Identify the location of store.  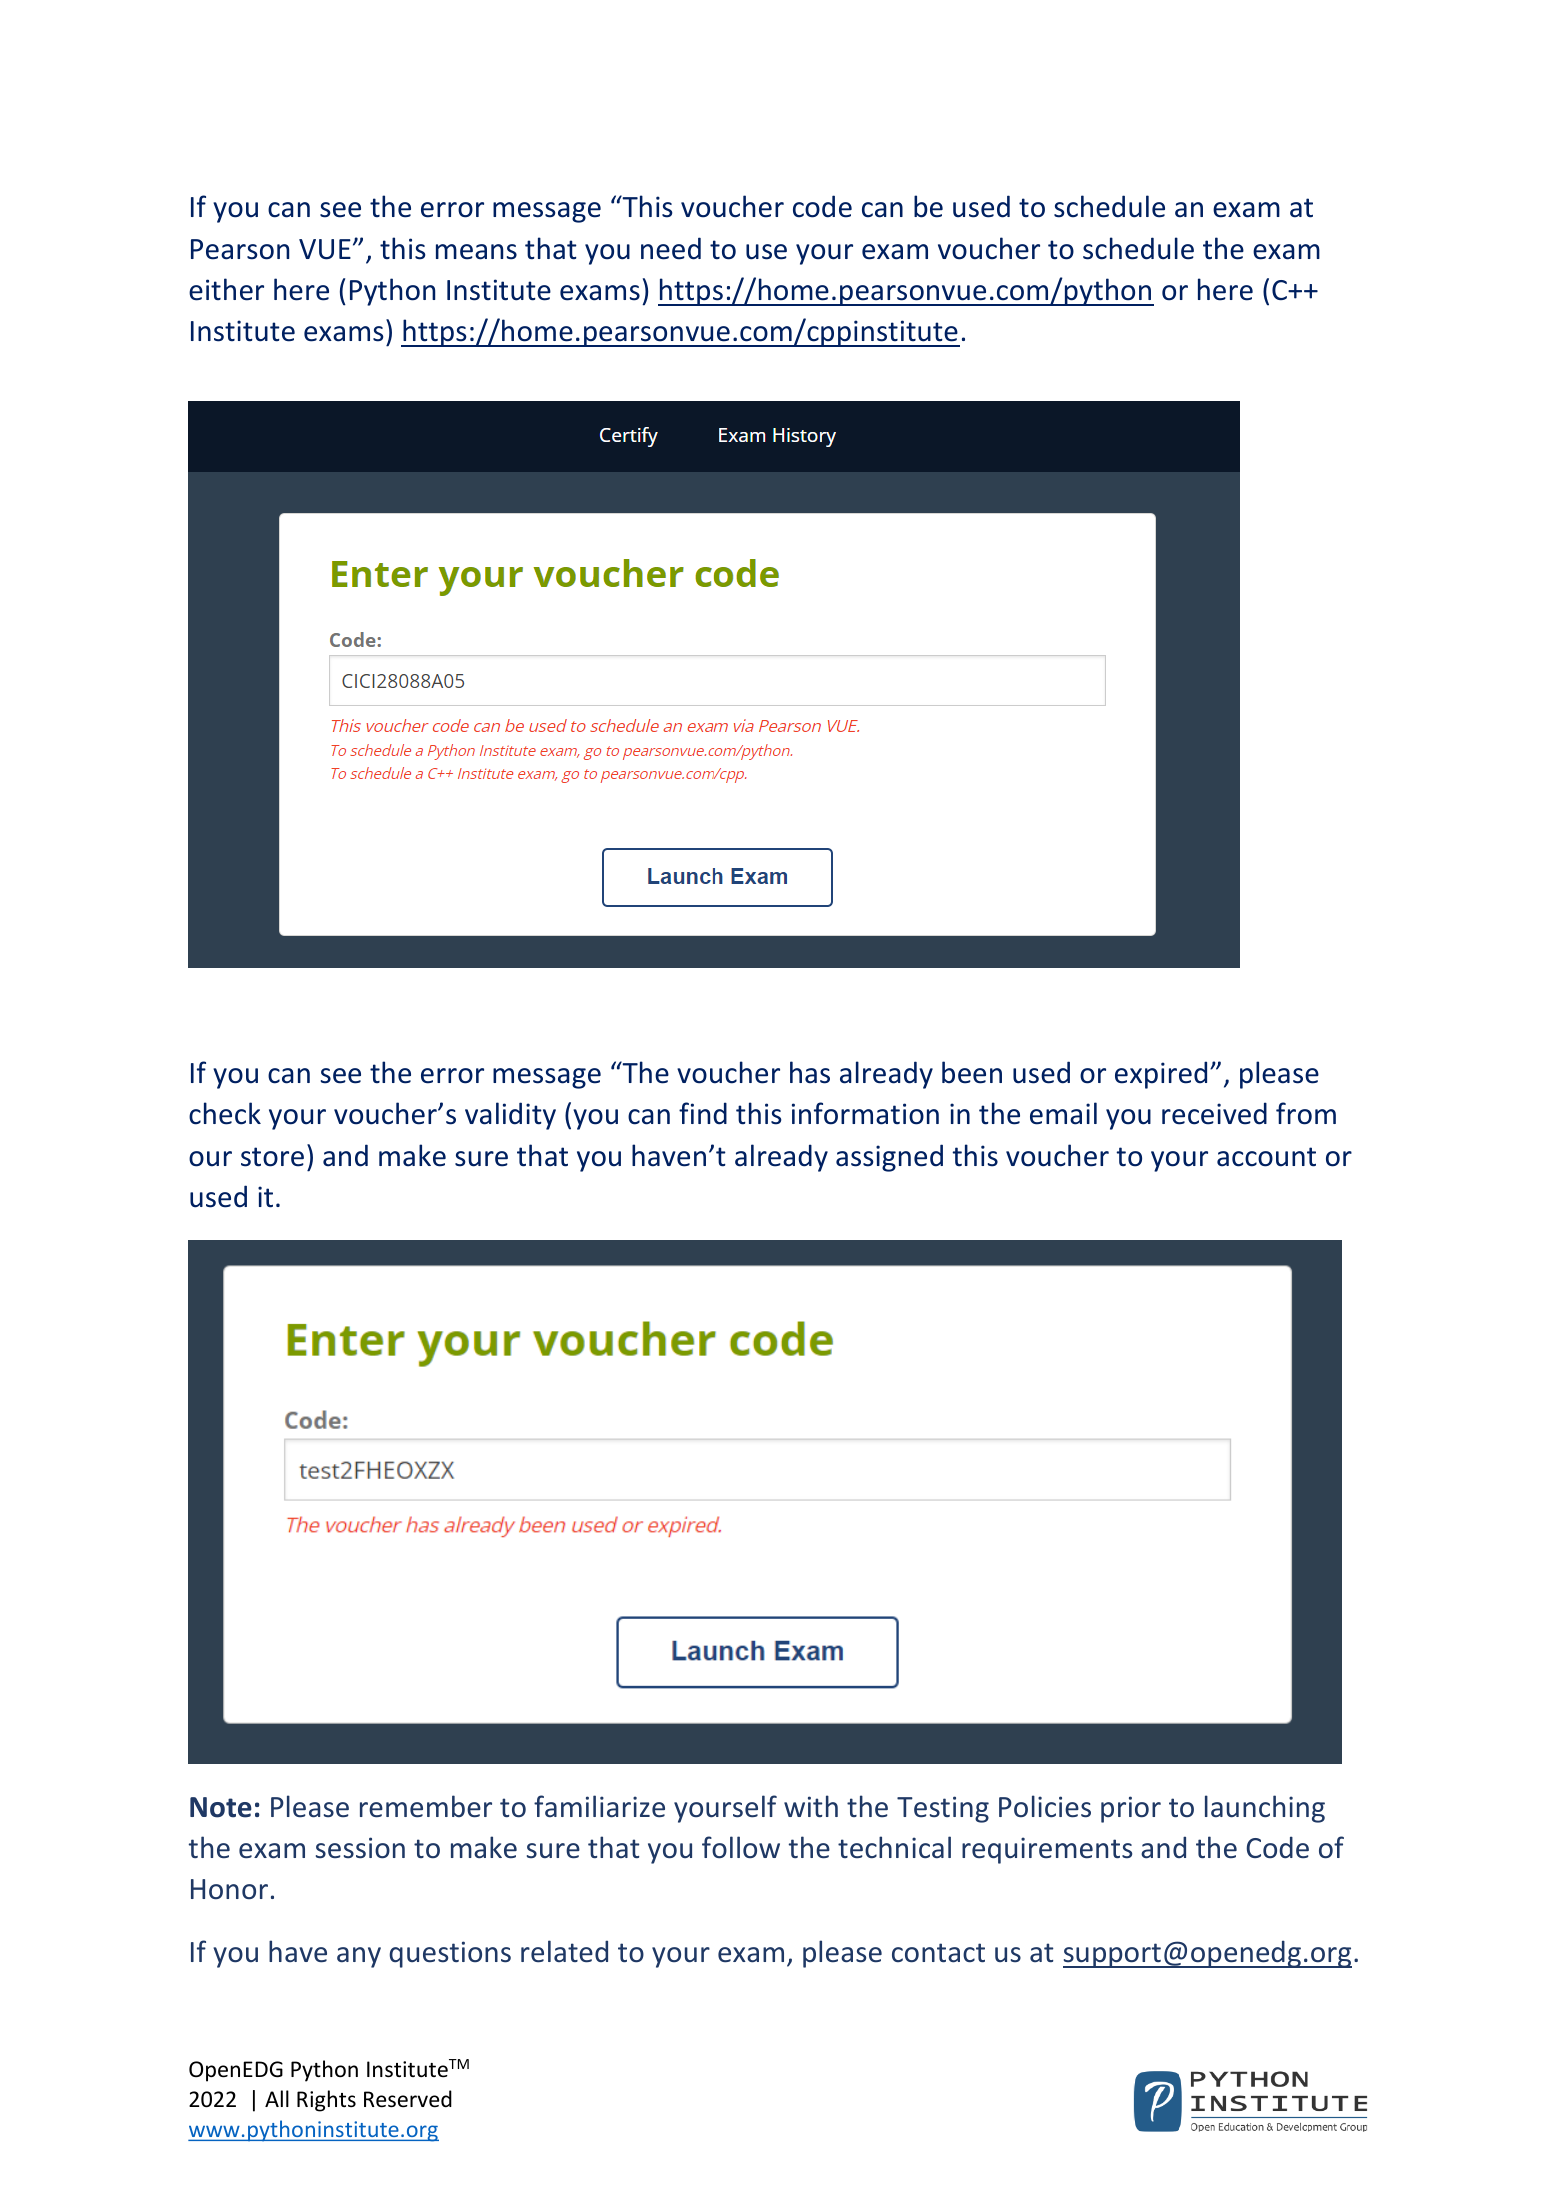
(272, 1157).
